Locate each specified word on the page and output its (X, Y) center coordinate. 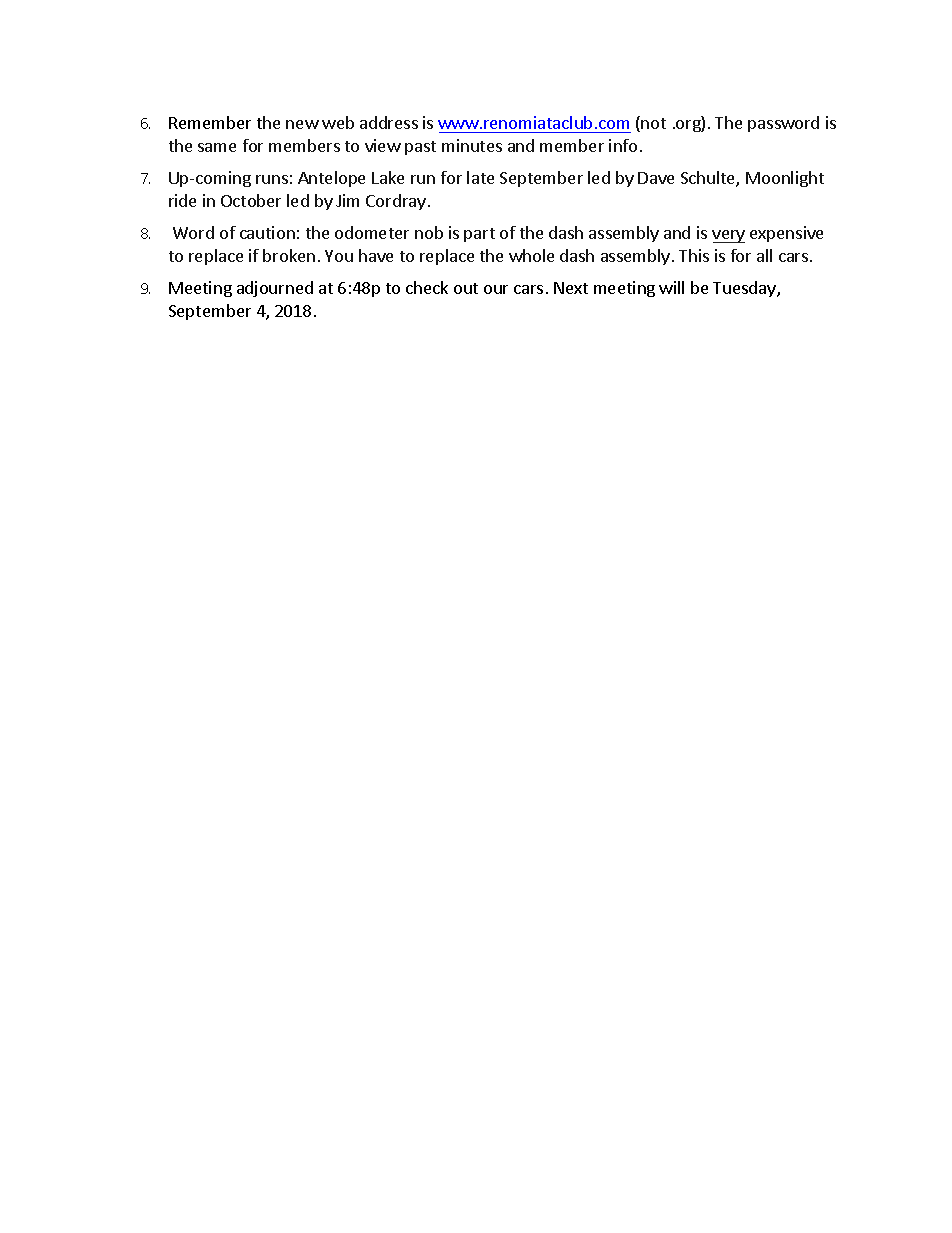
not (653, 123)
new (302, 124)
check (427, 287)
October (251, 200)
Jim (347, 200)
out (466, 288)
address (389, 122)
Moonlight (785, 179)
